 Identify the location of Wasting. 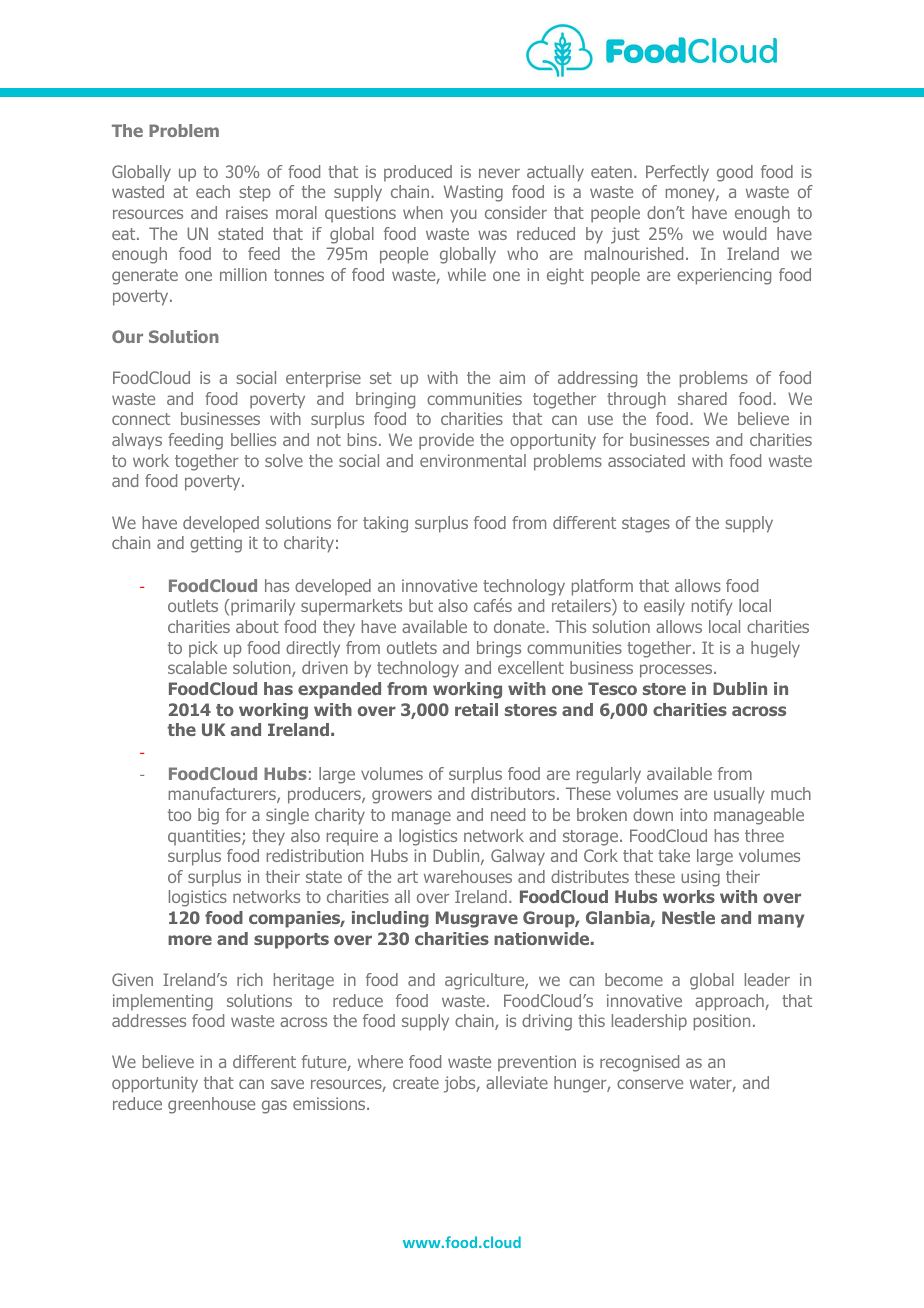
(473, 193).
